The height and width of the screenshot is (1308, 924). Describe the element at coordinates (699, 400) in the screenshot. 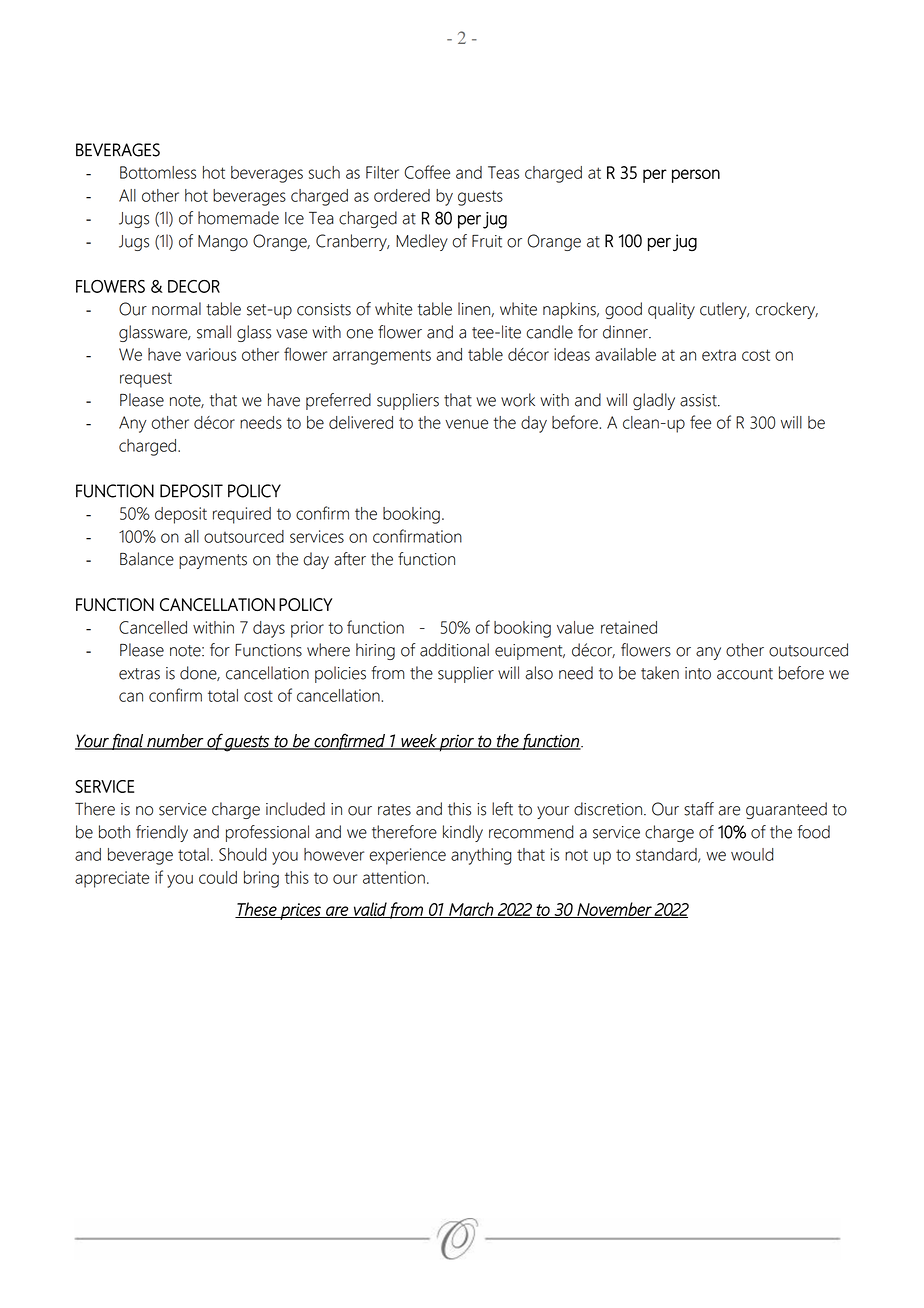

I see `assist` at that location.
